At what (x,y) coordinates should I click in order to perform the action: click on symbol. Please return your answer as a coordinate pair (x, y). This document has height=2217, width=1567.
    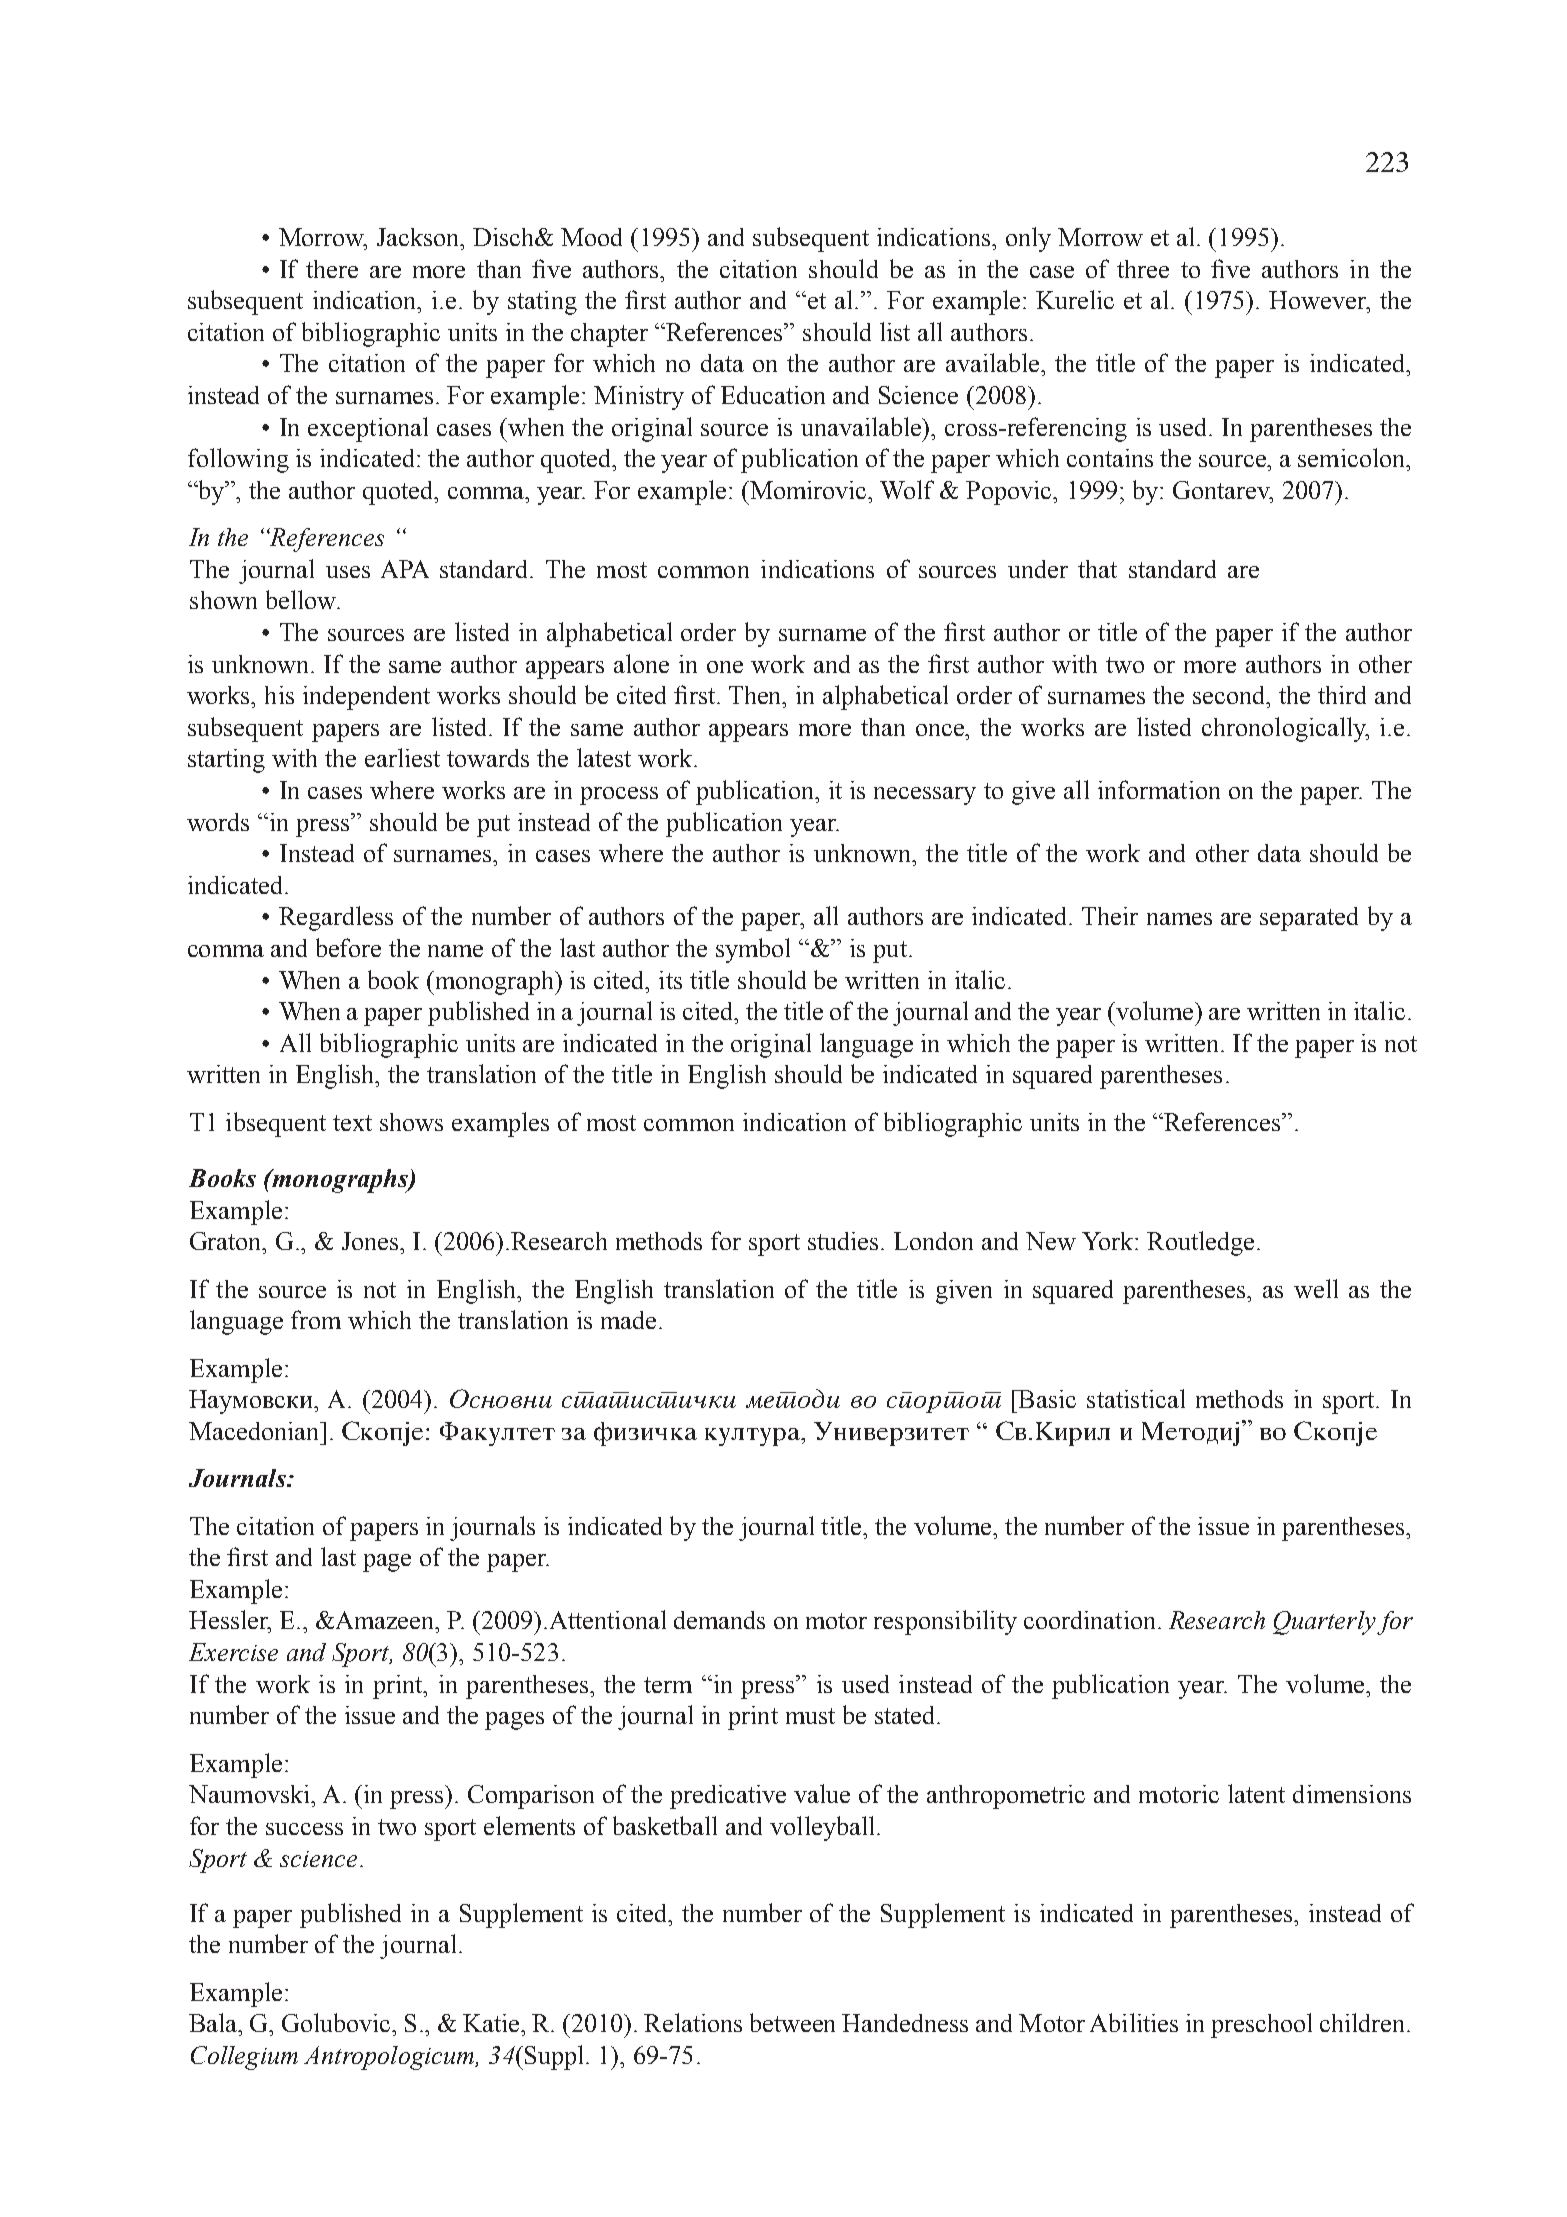
    Looking at the image, I should click on (753, 950).
